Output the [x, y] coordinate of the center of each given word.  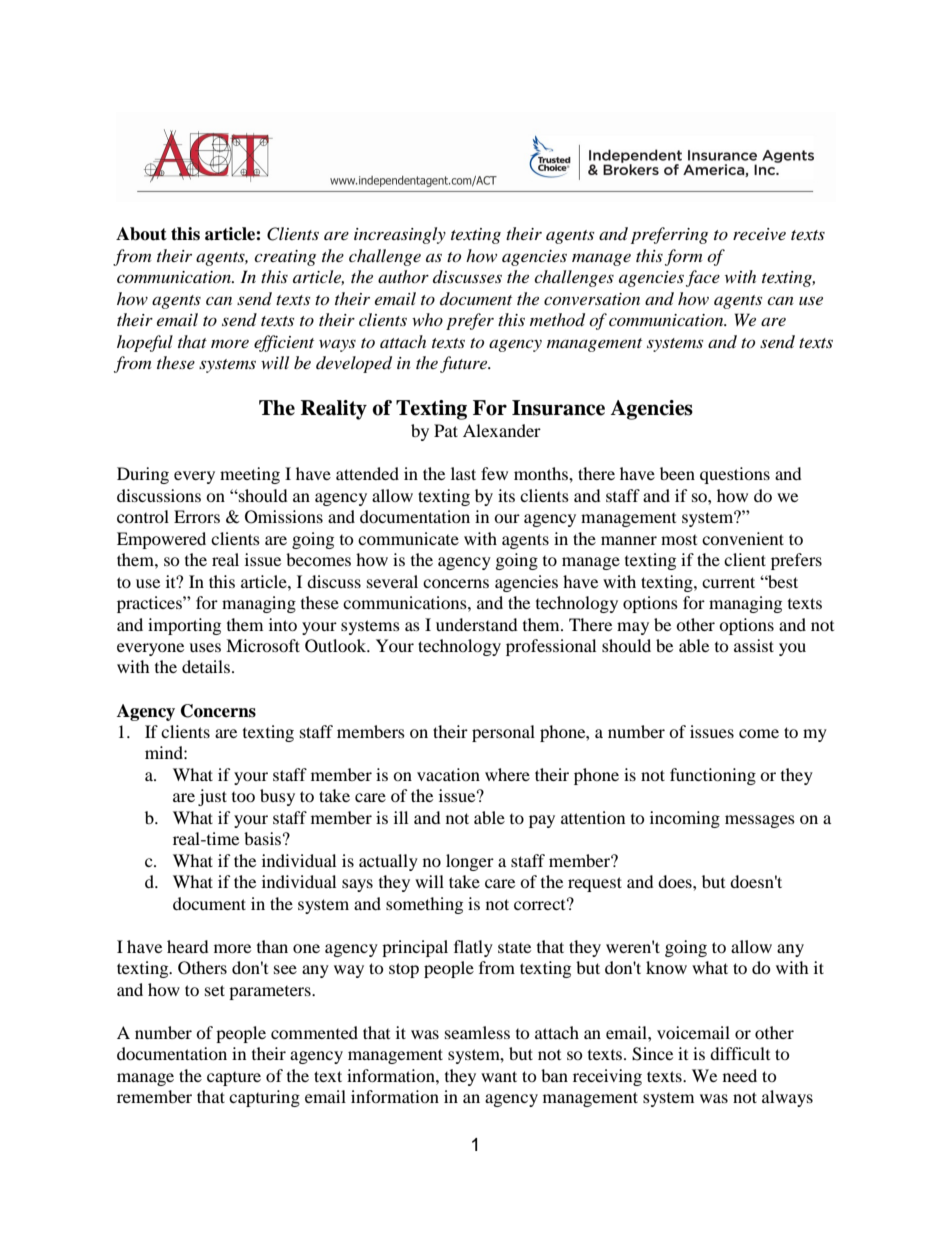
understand [477, 624]
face [703, 278]
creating [285, 258]
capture [234, 1079]
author [403, 276]
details [206, 666]
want [499, 1076]
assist [754, 645]
